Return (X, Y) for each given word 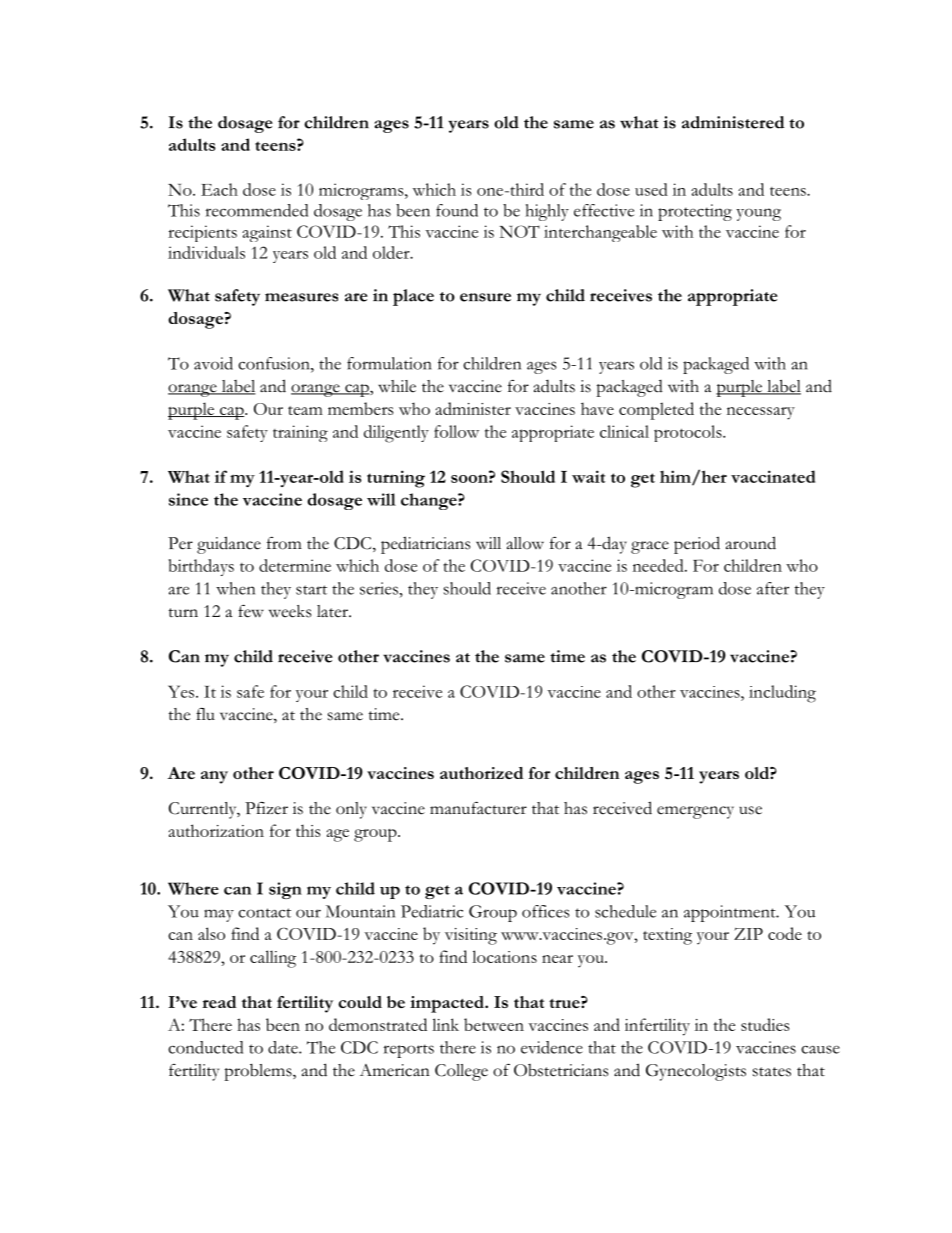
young (758, 214)
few (251, 611)
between (494, 1024)
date (284, 1047)
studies (765, 1024)
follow (456, 431)
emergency (695, 812)
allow (525, 543)
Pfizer (266, 808)
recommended (257, 210)
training (300, 433)
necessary (761, 413)
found (457, 210)
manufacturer (478, 808)
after (773, 588)
